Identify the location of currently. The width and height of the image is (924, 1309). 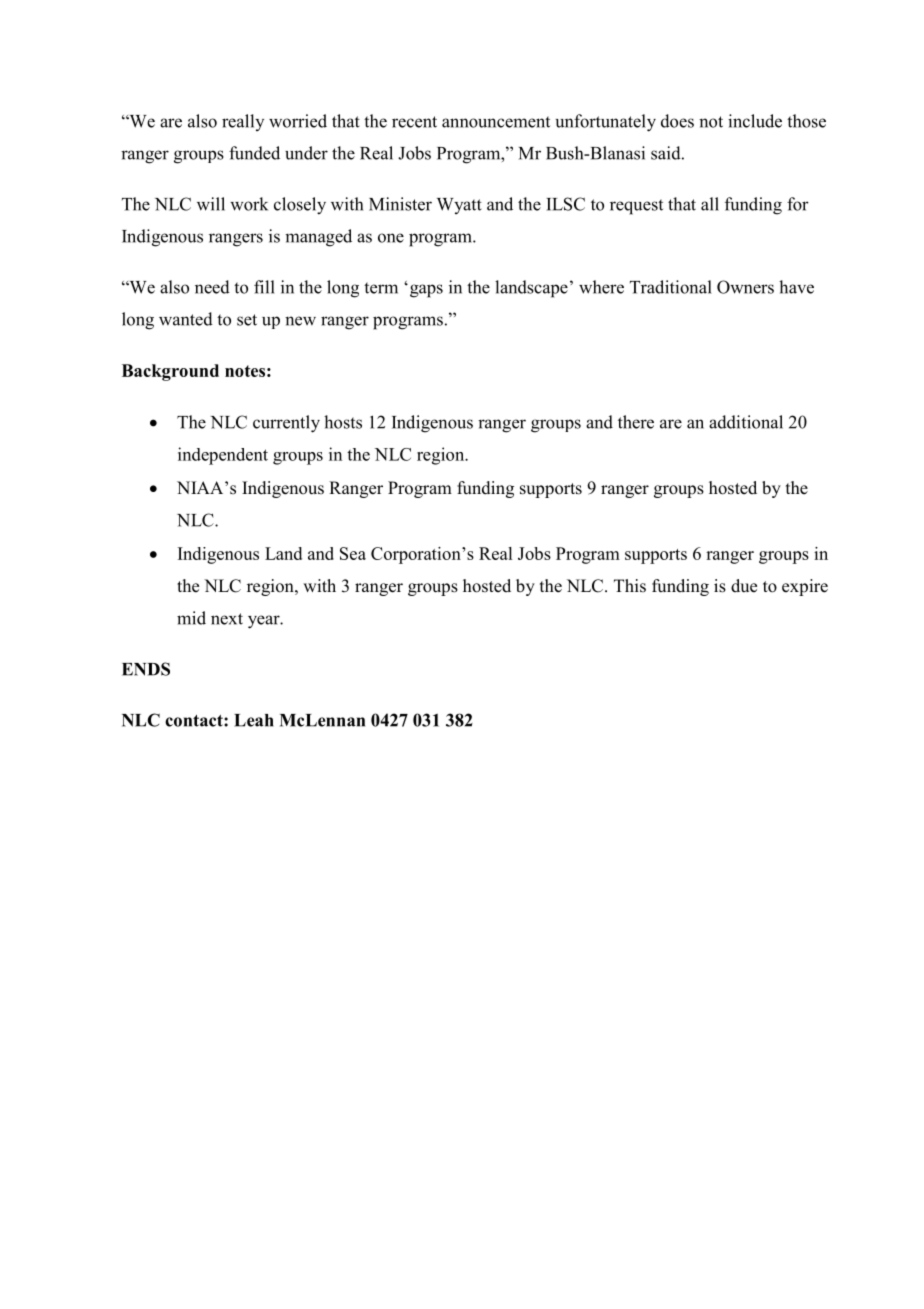
(286, 424).
